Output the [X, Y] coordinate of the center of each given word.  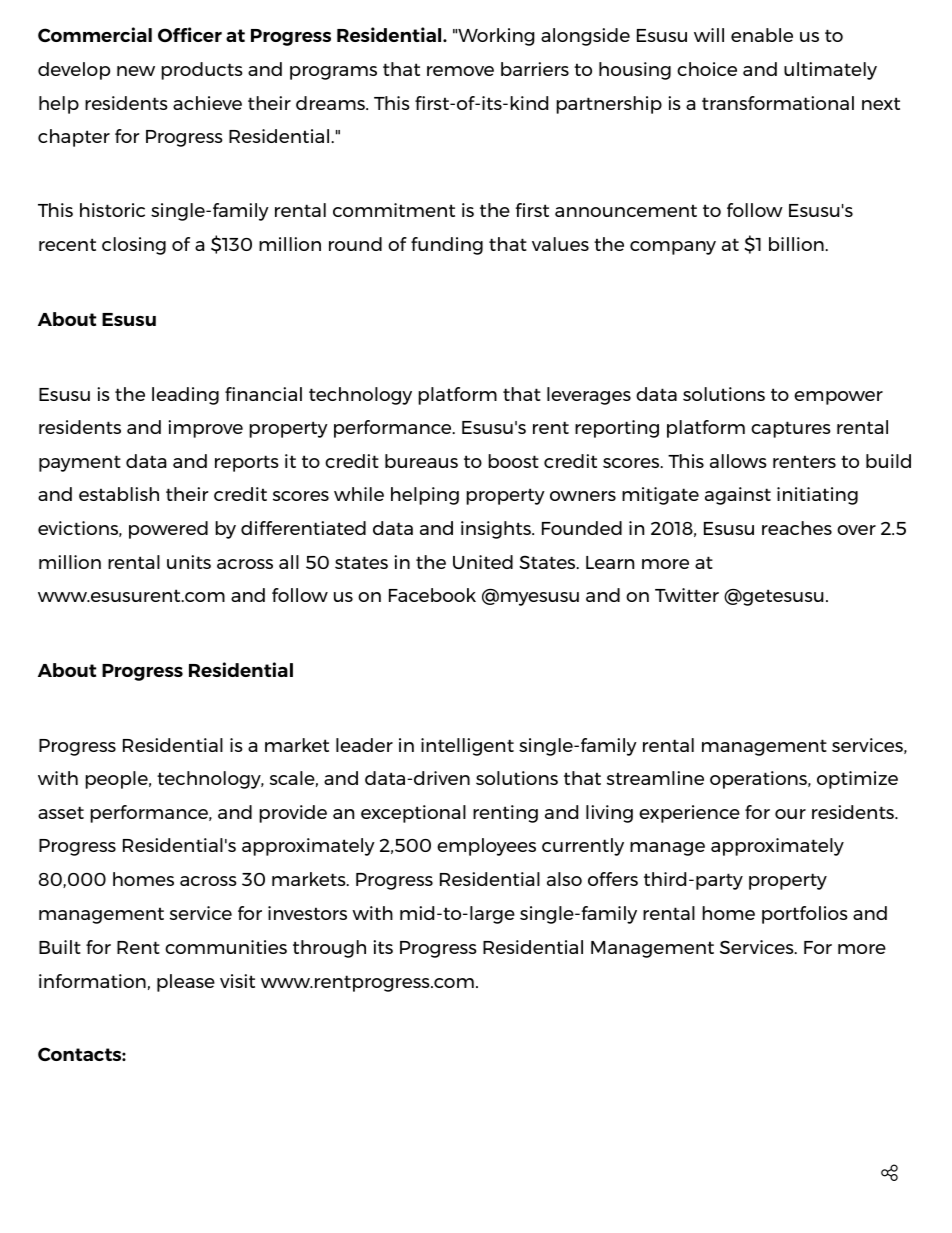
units [189, 562]
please [186, 983]
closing [134, 246]
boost [513, 461]
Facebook [432, 595]
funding [447, 246]
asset [61, 812]
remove [460, 71]
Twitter [687, 595]
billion [797, 244]
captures [791, 429]
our [790, 814]
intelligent [467, 747]
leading [185, 396]
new [136, 71]
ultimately [830, 71]
